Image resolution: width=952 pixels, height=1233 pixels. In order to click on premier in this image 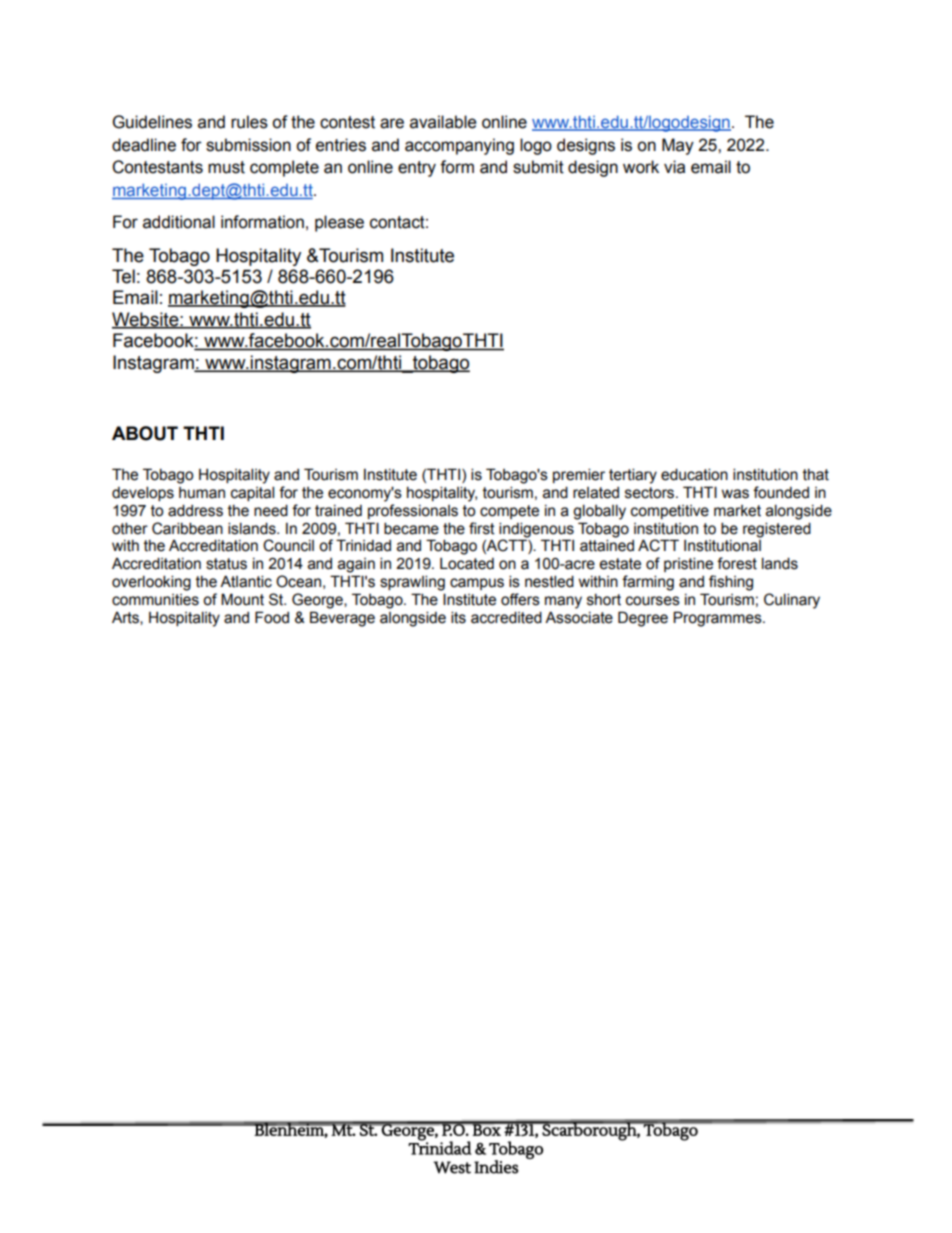, I will do `click(579, 475)`.
